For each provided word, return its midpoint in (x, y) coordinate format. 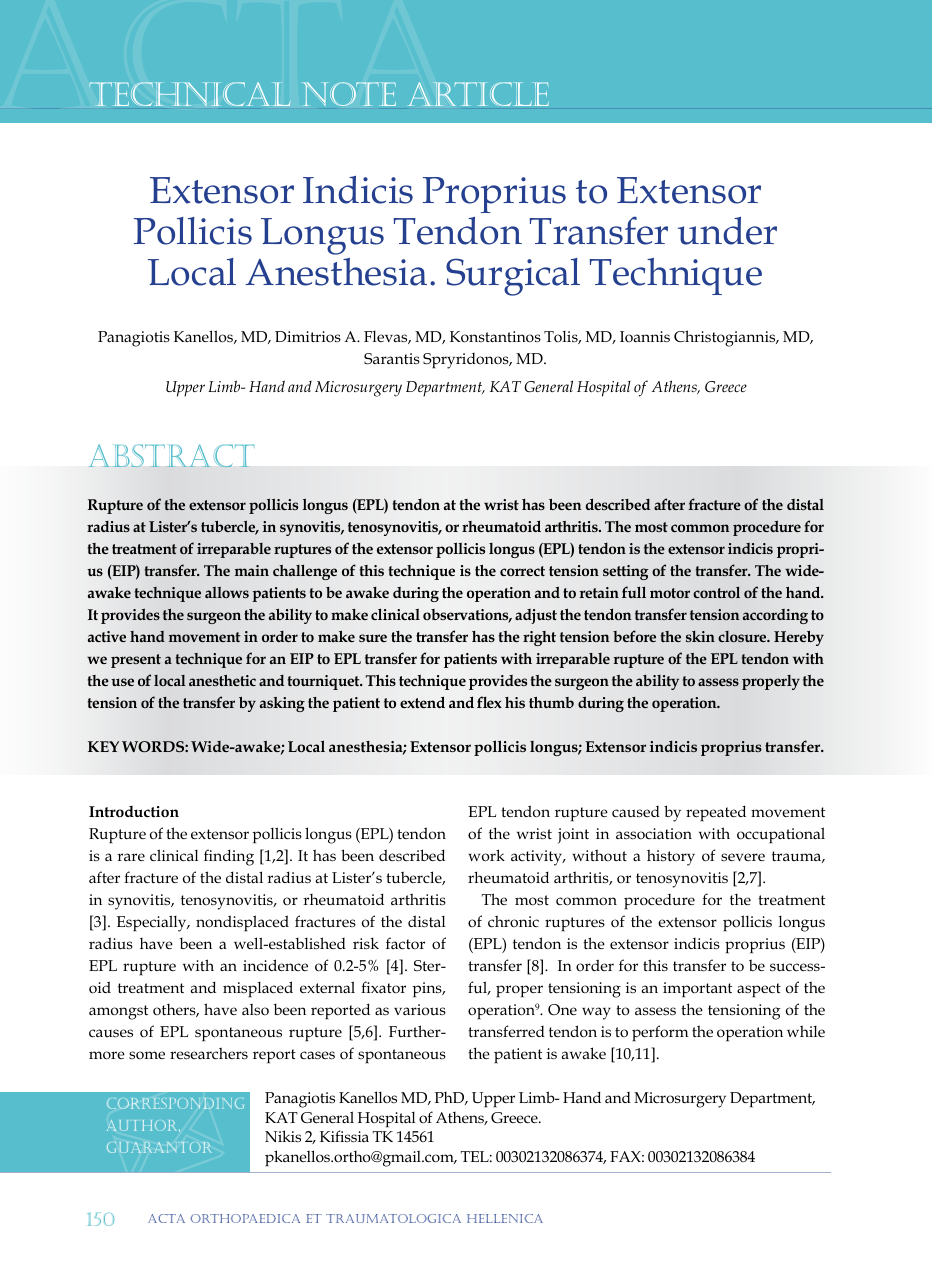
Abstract (171, 455)
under (727, 231)
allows (227, 592)
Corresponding (175, 1103)
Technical (189, 94)
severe (743, 857)
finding (229, 857)
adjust (536, 616)
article (478, 94)
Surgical (513, 277)
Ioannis (645, 337)
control (716, 592)
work (486, 855)
